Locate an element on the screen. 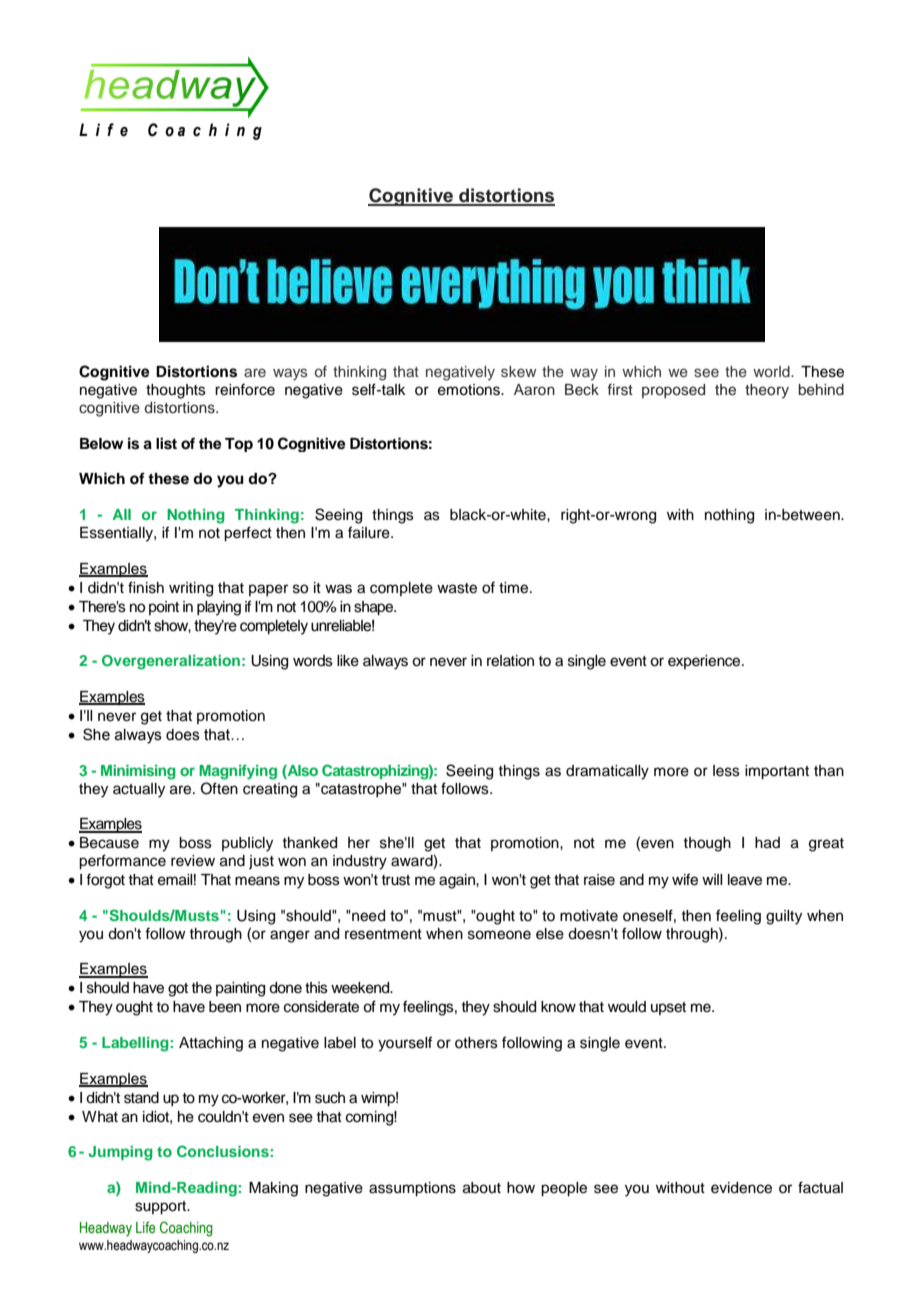 This screenshot has width=924, height=1308. emotions is located at coordinates (470, 390).
